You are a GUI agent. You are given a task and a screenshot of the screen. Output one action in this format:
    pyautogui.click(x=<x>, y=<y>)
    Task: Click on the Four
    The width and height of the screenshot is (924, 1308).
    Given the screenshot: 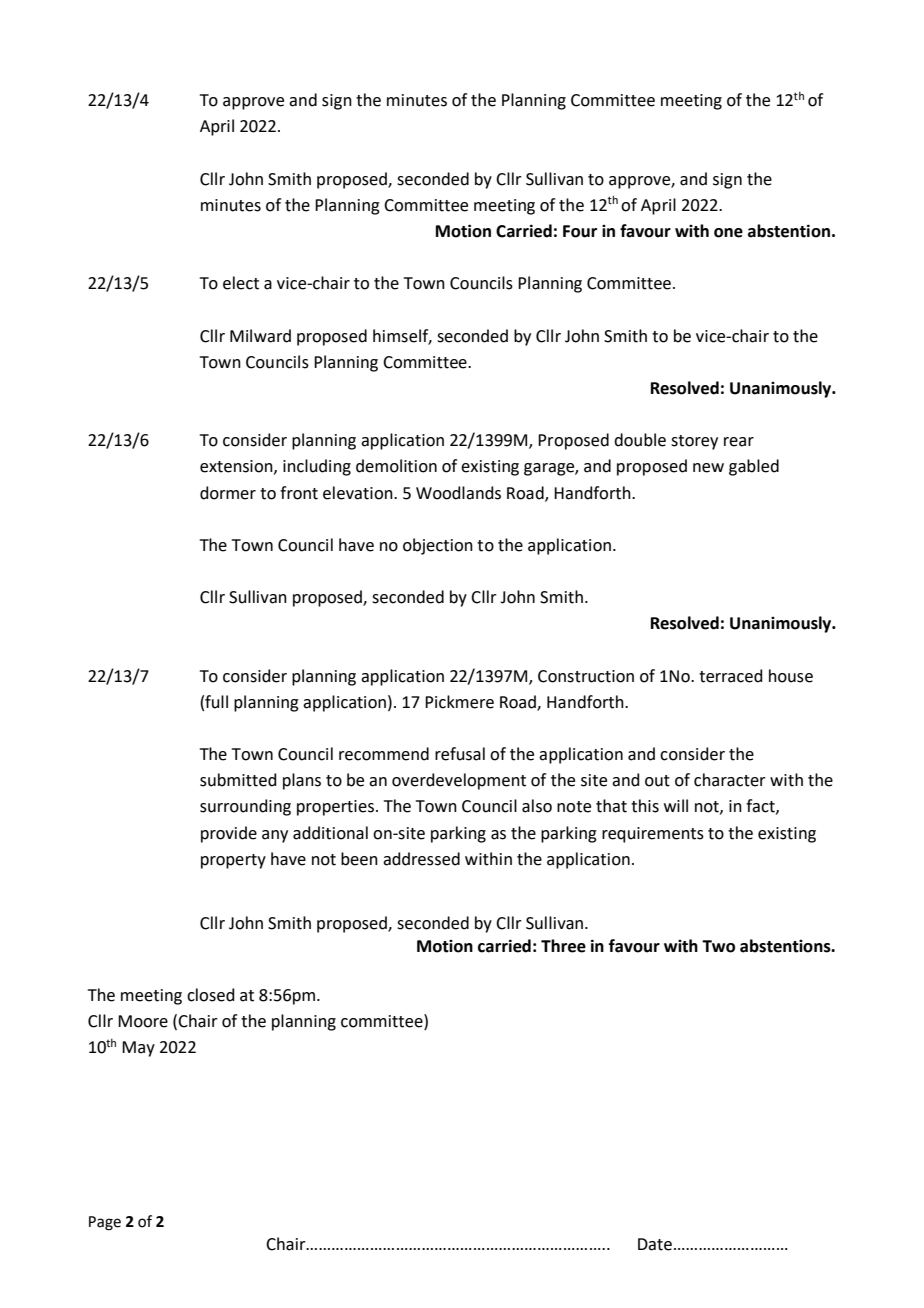 What is the action you would take?
    pyautogui.click(x=580, y=231)
